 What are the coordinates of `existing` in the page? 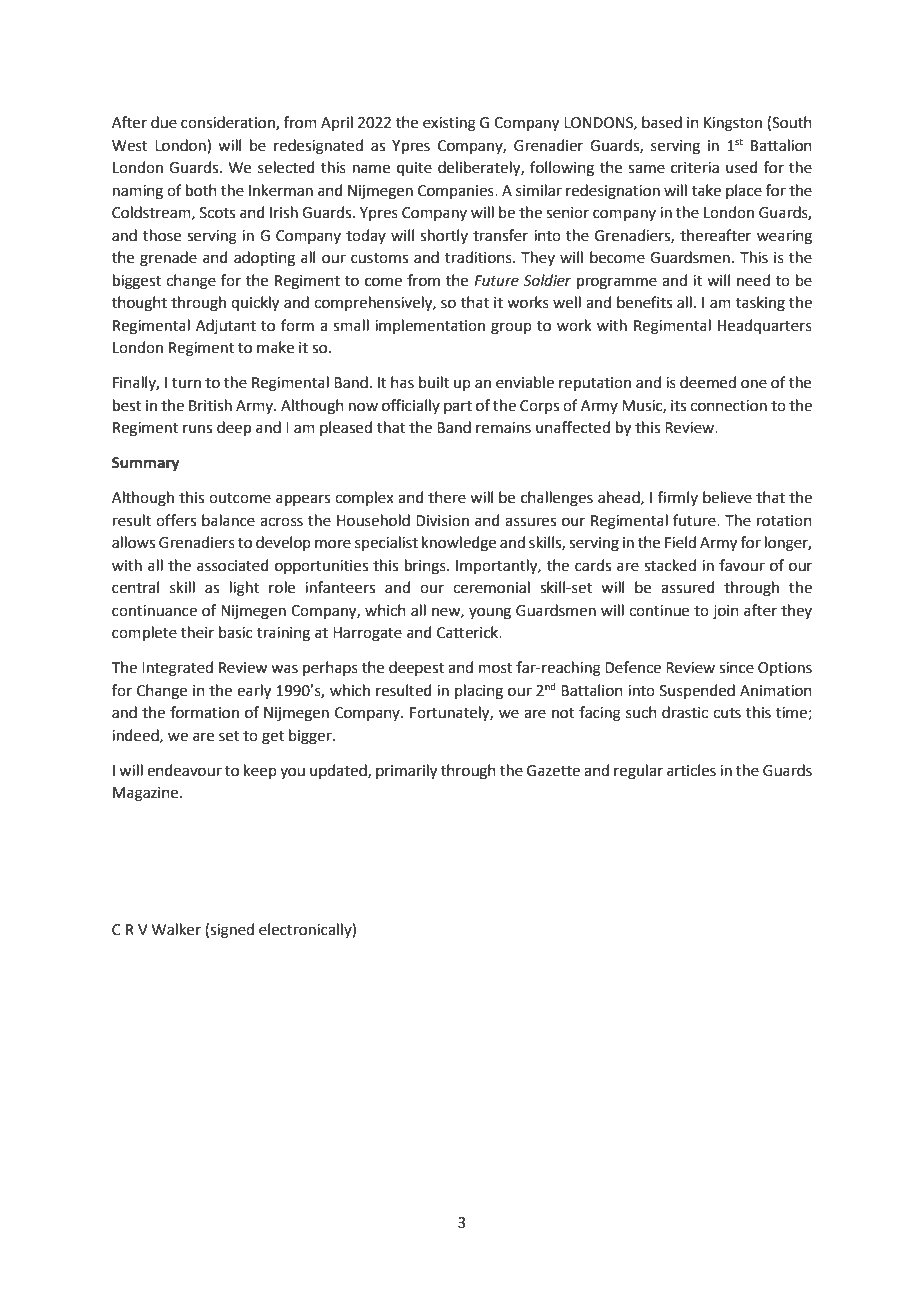 It's located at (449, 124).
